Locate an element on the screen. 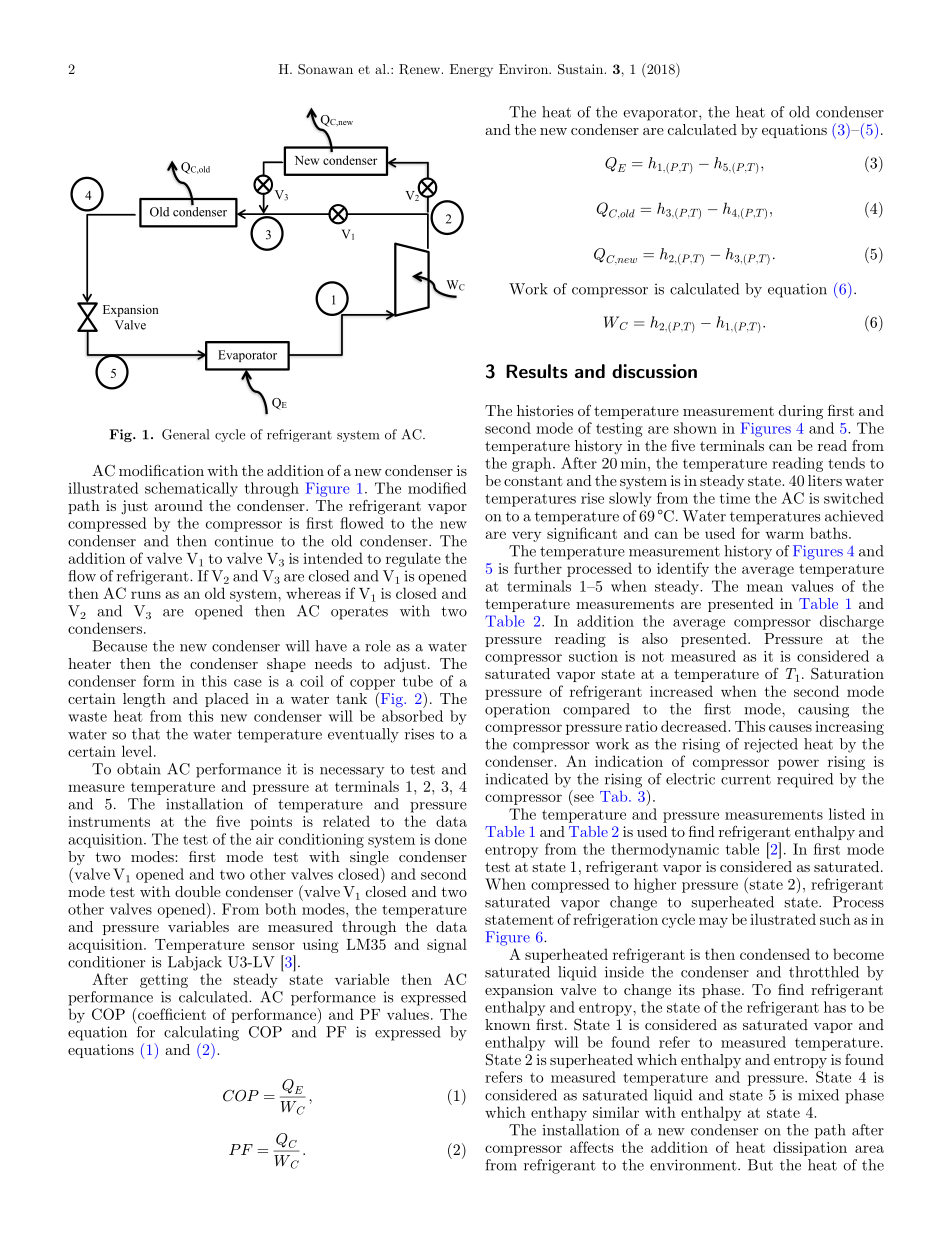  indicated is located at coordinates (516, 779).
